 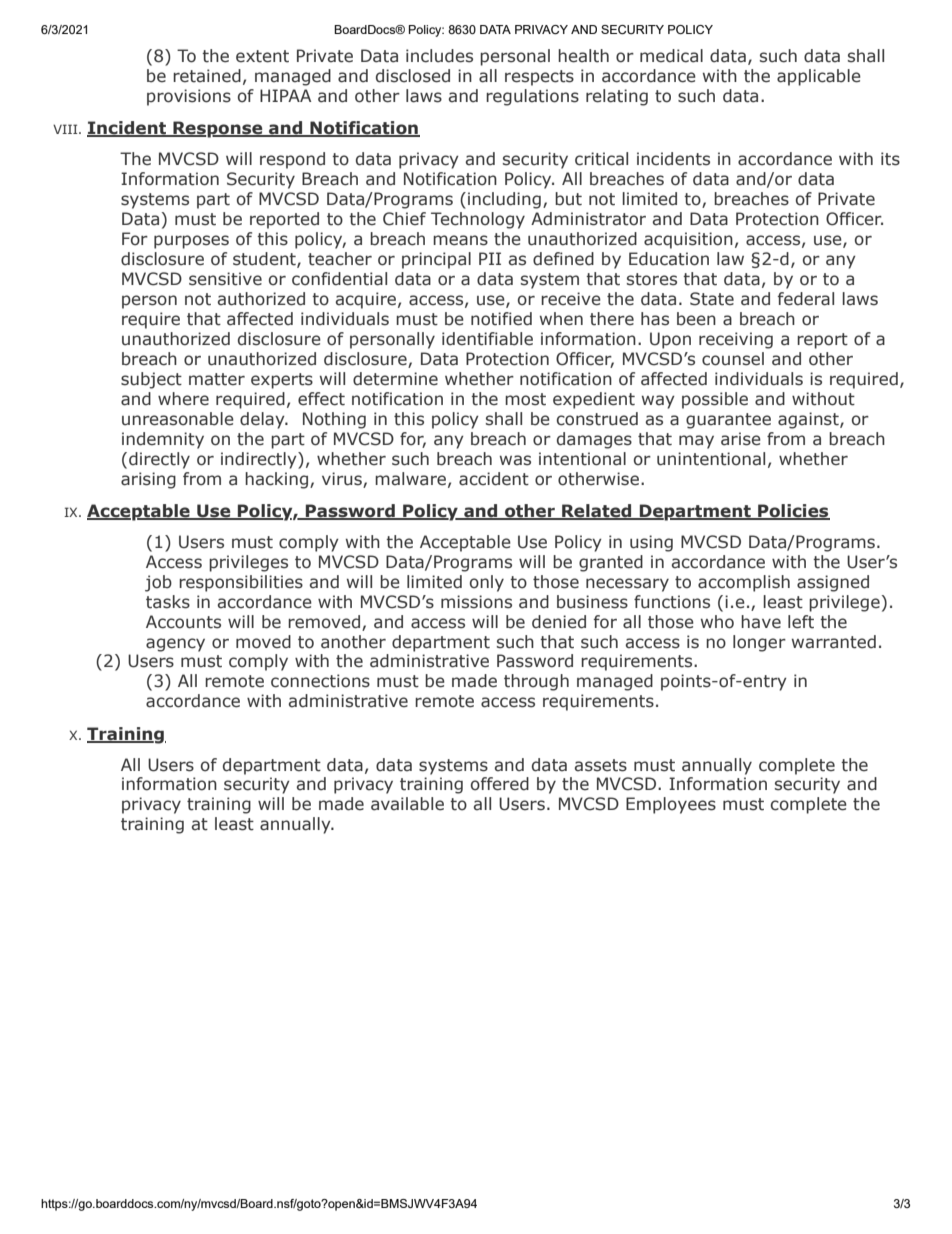 What do you see at coordinates (476, 602) in the page?
I see `missions` at bounding box center [476, 602].
